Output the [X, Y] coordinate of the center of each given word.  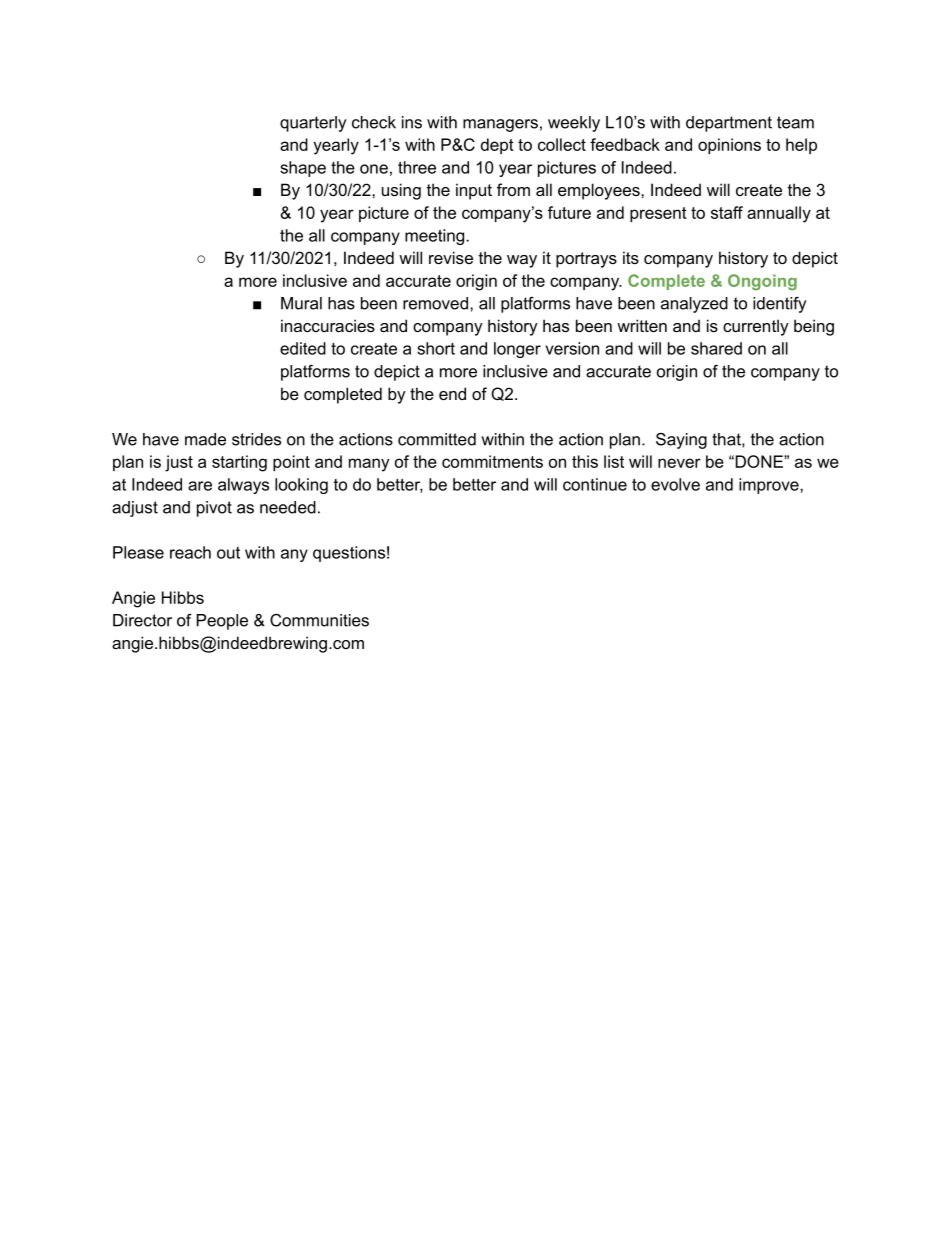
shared [716, 348]
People [222, 622]
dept [497, 146]
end [452, 393]
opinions [729, 146]
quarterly [313, 124]
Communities [319, 620]
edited [303, 348]
